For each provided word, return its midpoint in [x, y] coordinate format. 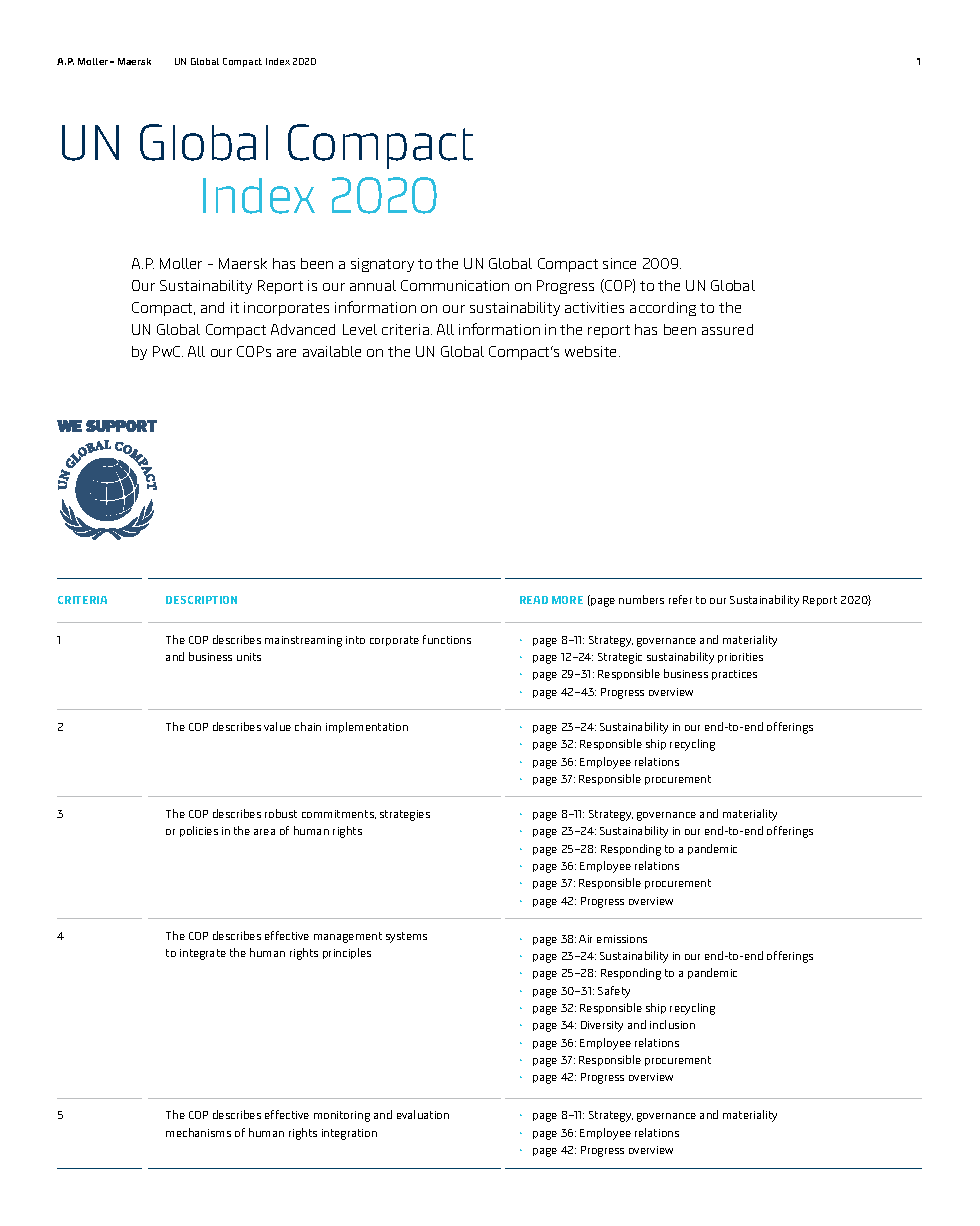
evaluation [423, 1114]
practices [734, 675]
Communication [455, 285]
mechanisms [198, 1132]
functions [447, 639]
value [277, 726]
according [663, 309]
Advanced [303, 329]
